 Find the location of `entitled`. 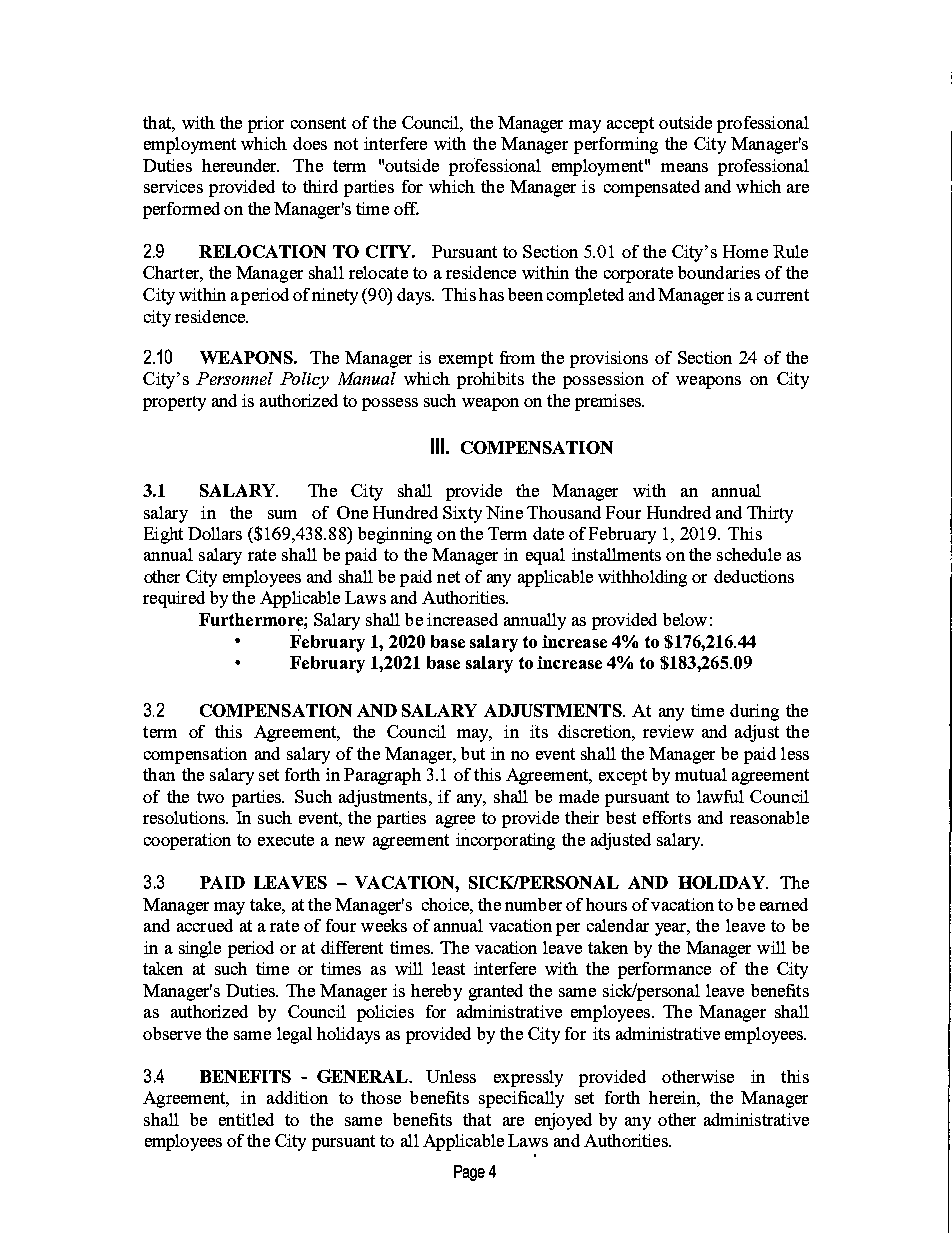

entitled is located at coordinates (246, 1119).
